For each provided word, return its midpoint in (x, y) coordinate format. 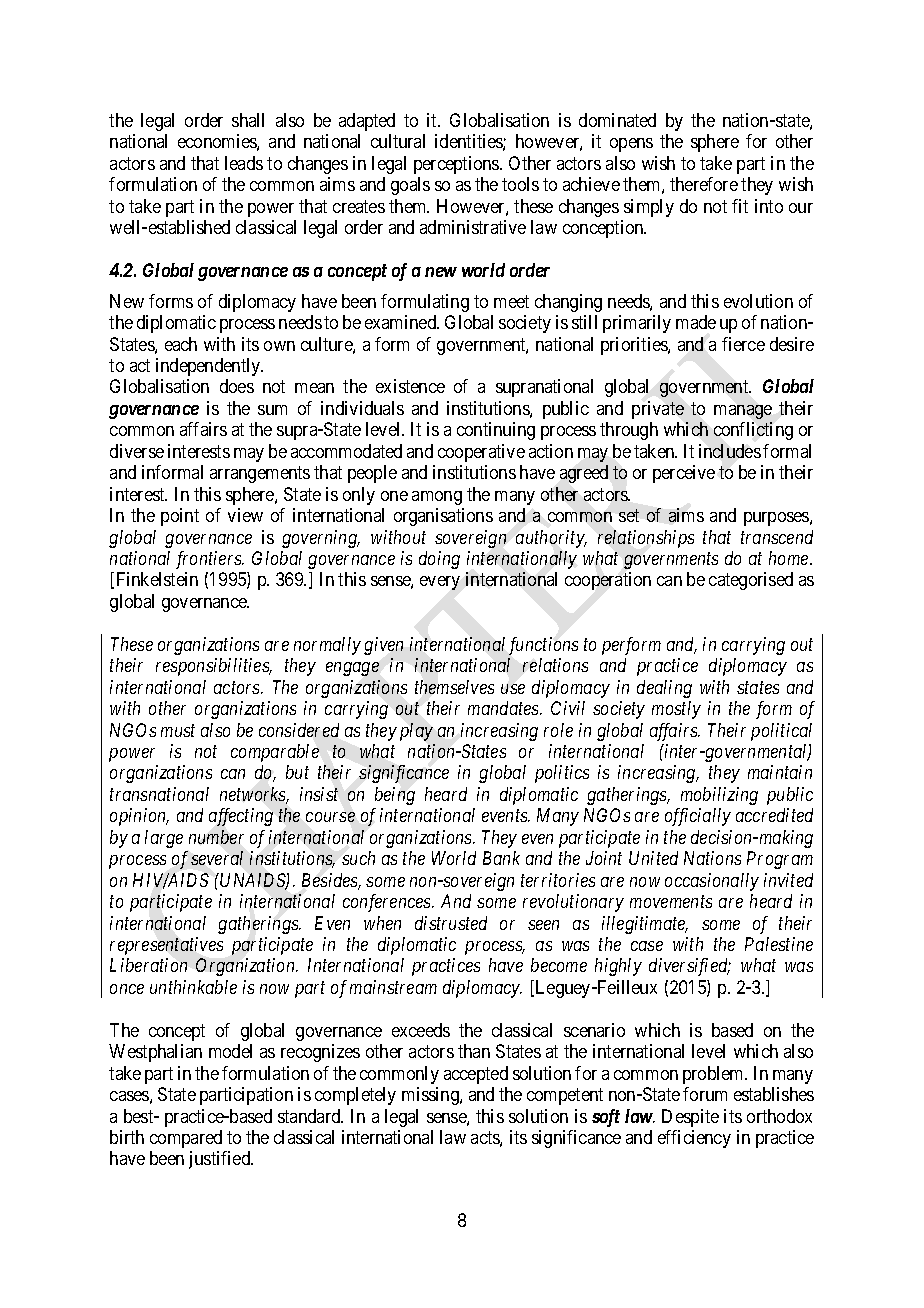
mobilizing (719, 796)
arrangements (260, 475)
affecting (241, 817)
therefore (704, 184)
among (437, 498)
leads (244, 163)
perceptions (457, 165)
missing (431, 1096)
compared (186, 1139)
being (395, 796)
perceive (684, 474)
